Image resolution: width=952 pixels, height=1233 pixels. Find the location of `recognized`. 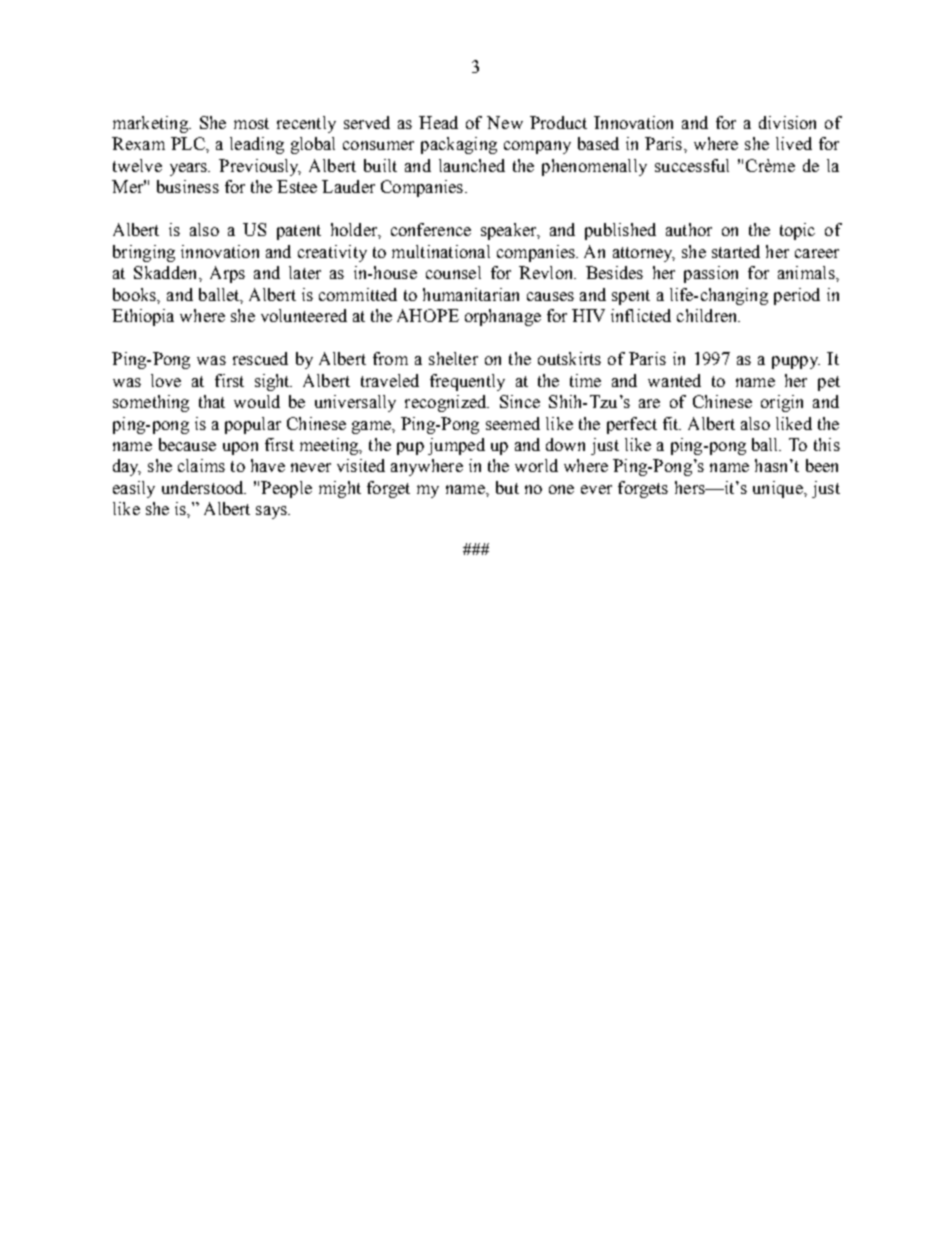

recognized is located at coordinates (447, 403).
